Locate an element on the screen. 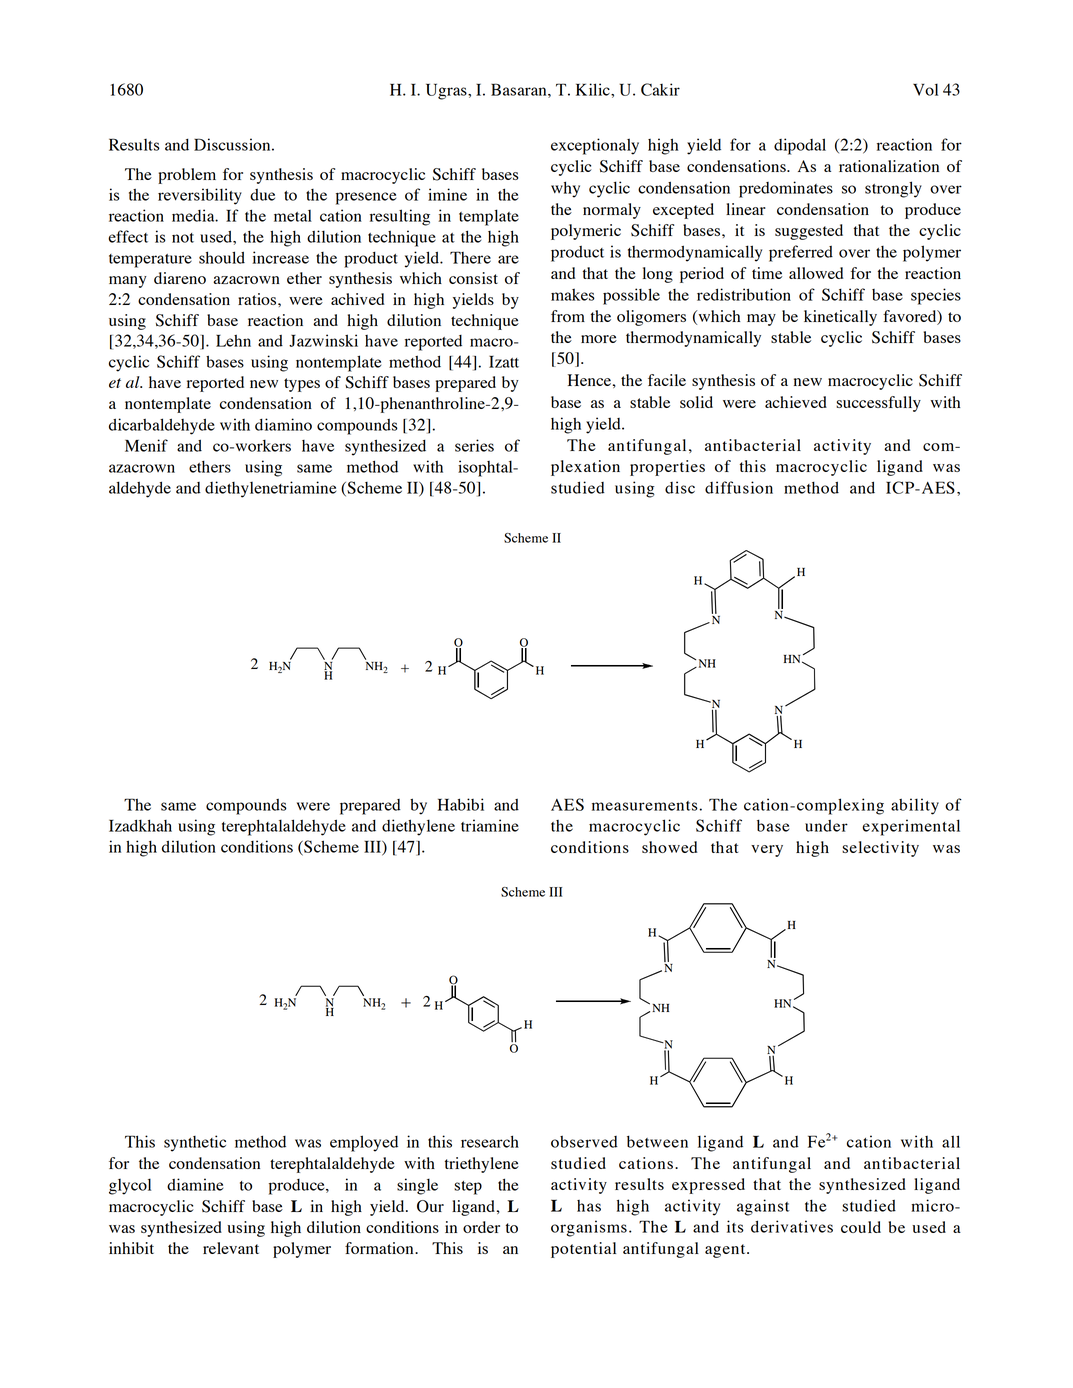 Image resolution: width=1073 pixels, height=1388 pixels. very is located at coordinates (767, 851).
